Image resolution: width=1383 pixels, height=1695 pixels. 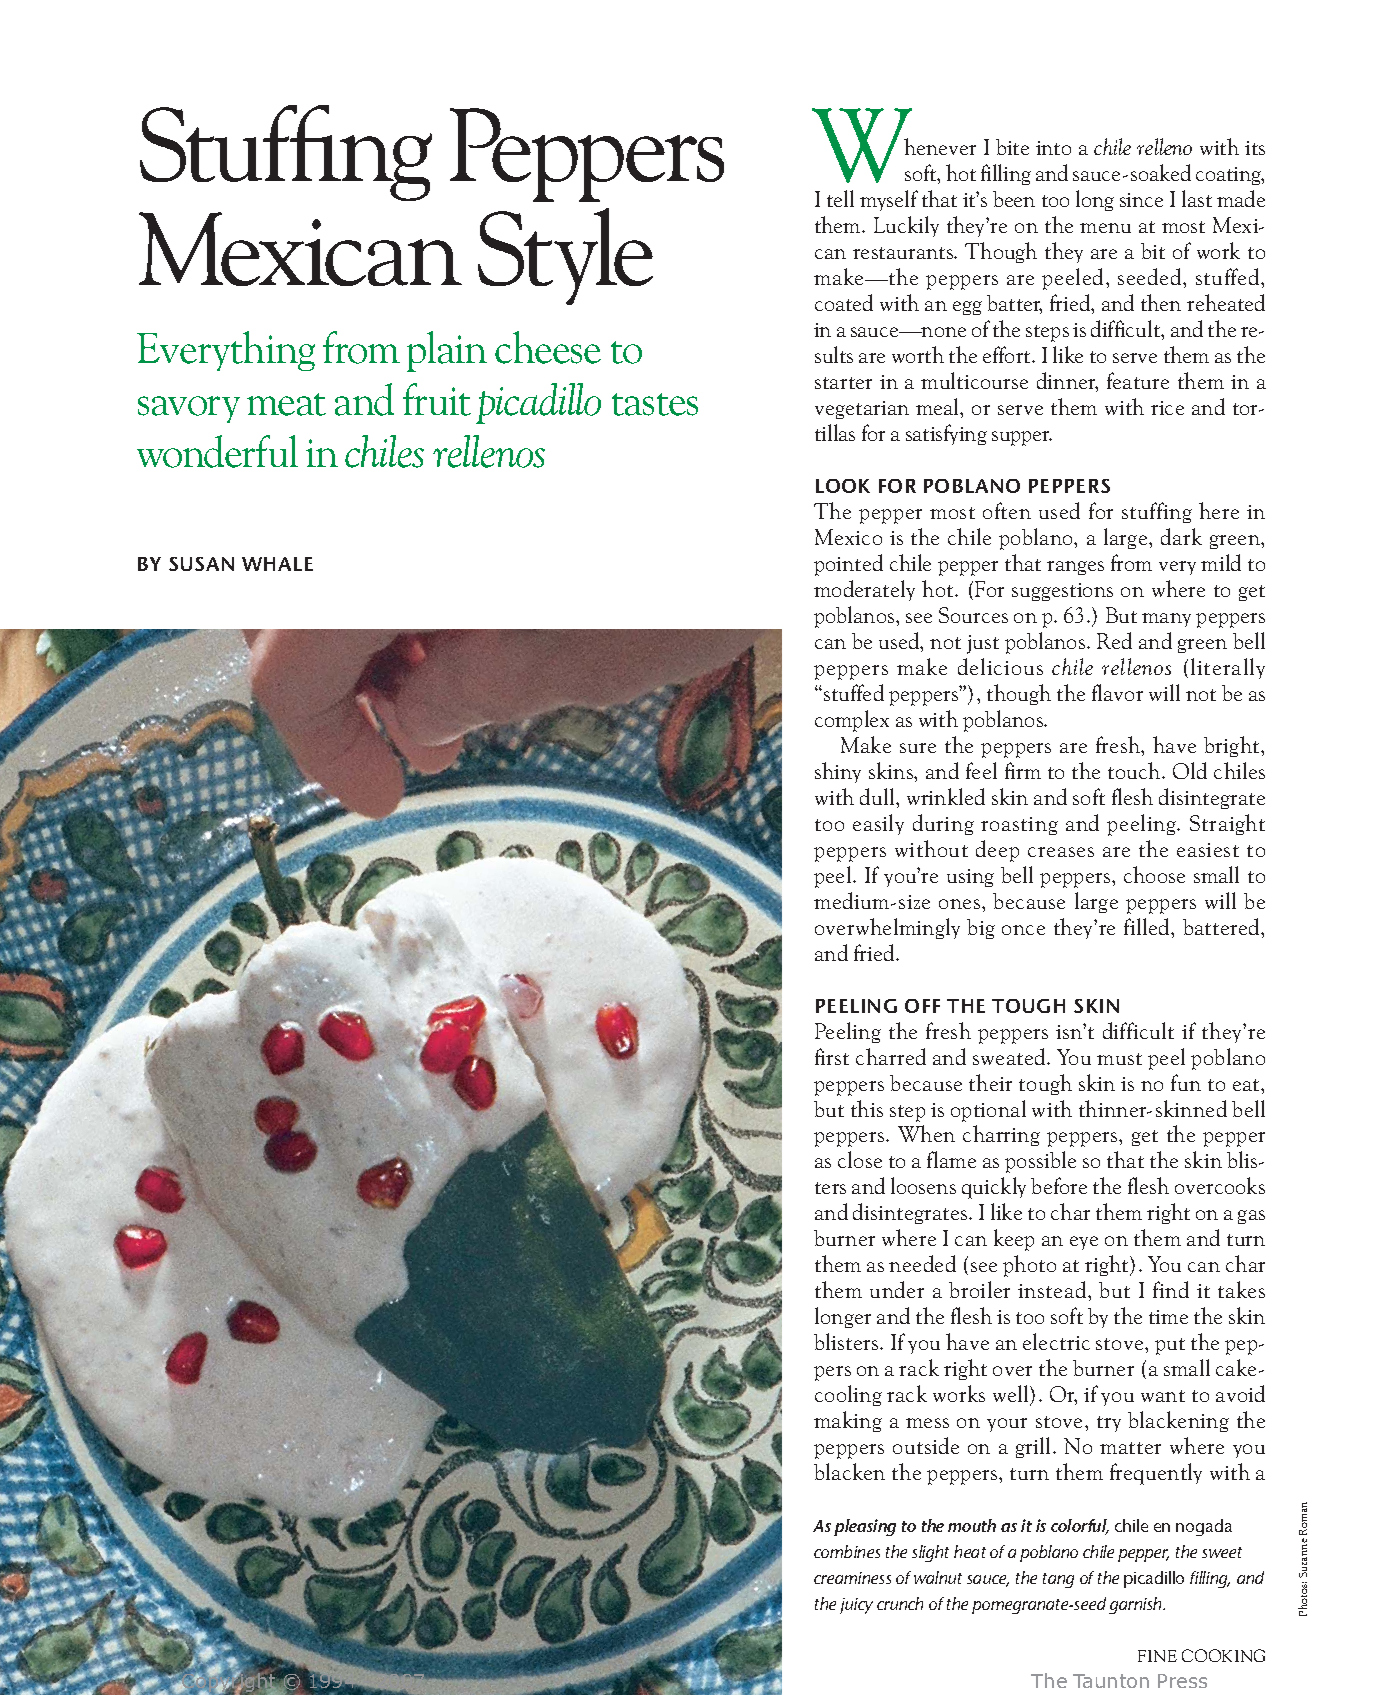 I want to click on tell, so click(x=840, y=198).
